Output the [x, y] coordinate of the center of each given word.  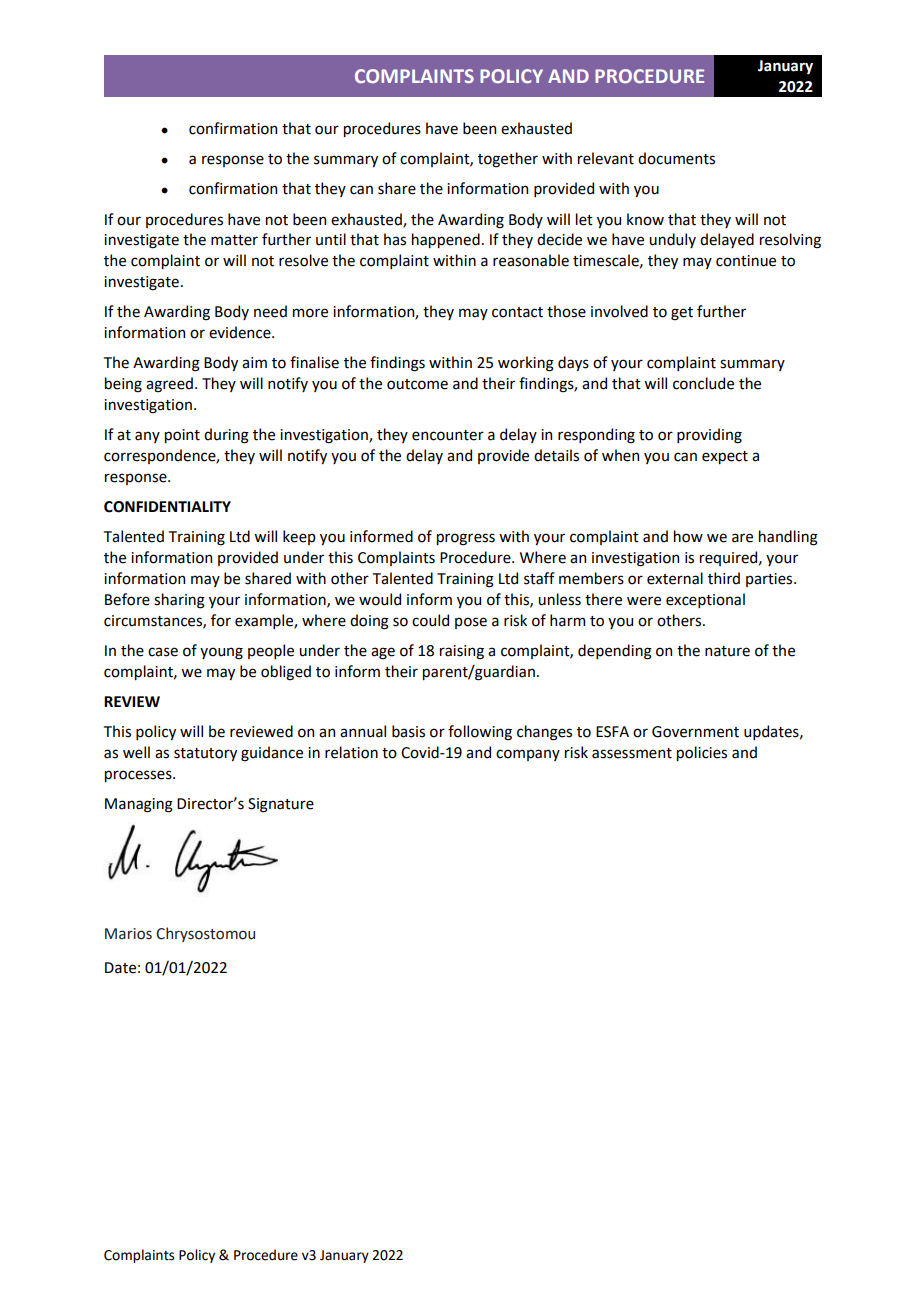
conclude [703, 383]
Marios [128, 934]
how [688, 536]
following [480, 733]
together [508, 160]
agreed [169, 385]
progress [466, 539]
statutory [205, 754]
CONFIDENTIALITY [167, 507]
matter [234, 240]
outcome [417, 384]
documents [676, 158]
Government [695, 732]
